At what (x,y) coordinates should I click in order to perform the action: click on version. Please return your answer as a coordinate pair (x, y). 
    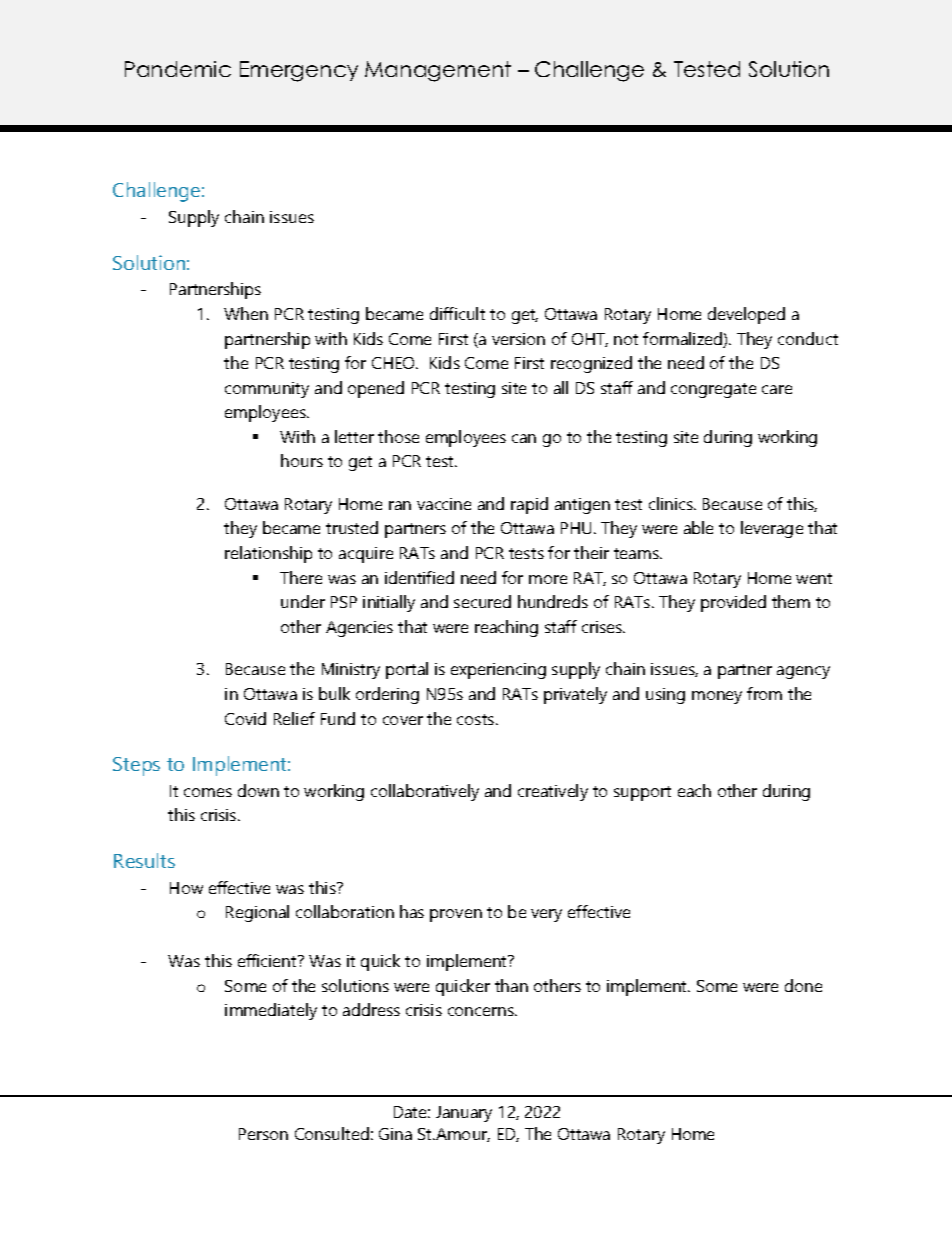
    Looking at the image, I should click on (518, 339).
